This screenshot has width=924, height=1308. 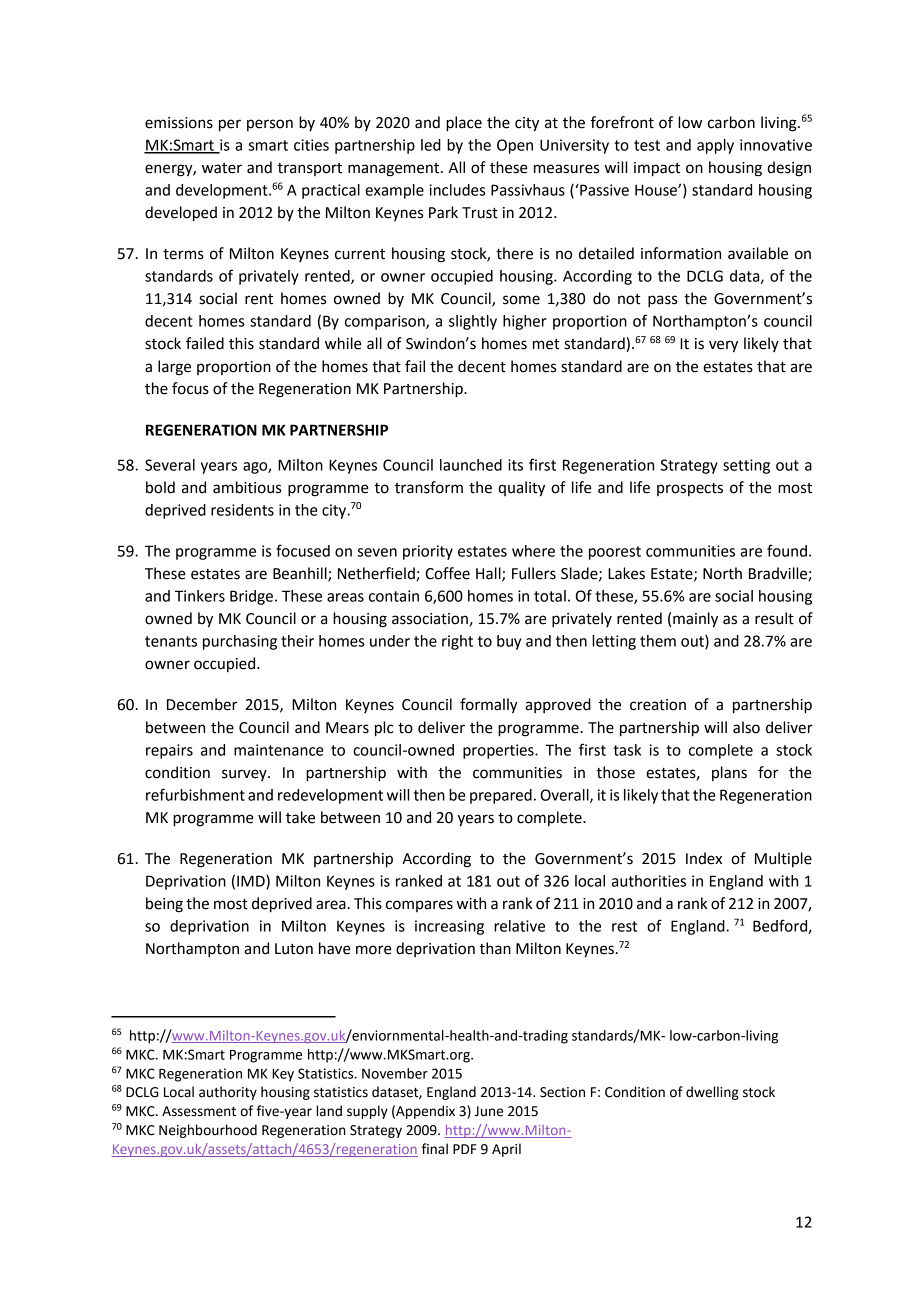 I want to click on launched, so click(x=471, y=465).
